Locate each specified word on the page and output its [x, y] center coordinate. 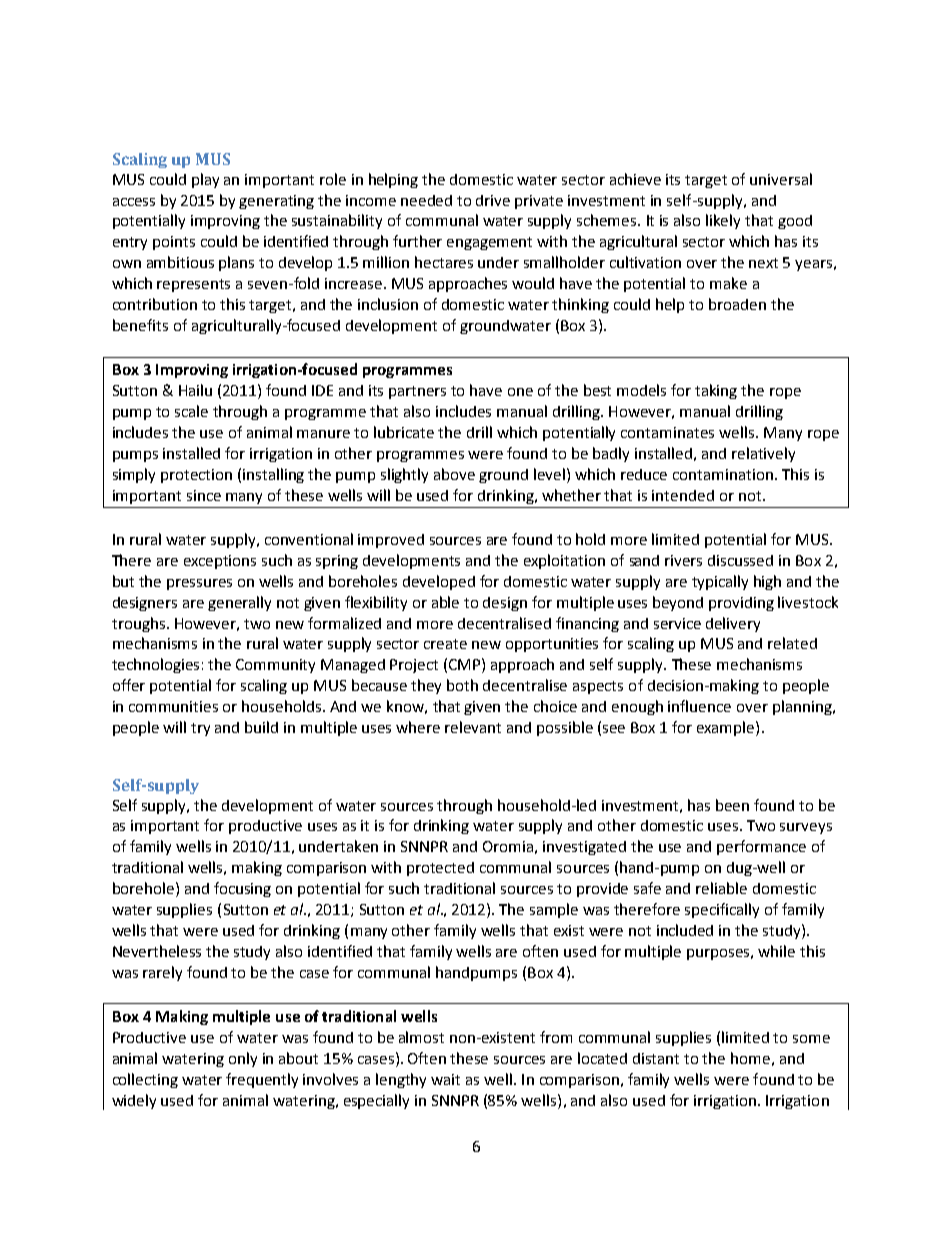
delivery [733, 624]
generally [239, 603]
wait [445, 1079]
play [205, 180]
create [445, 644]
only [243, 1059]
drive [493, 200]
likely [723, 221]
